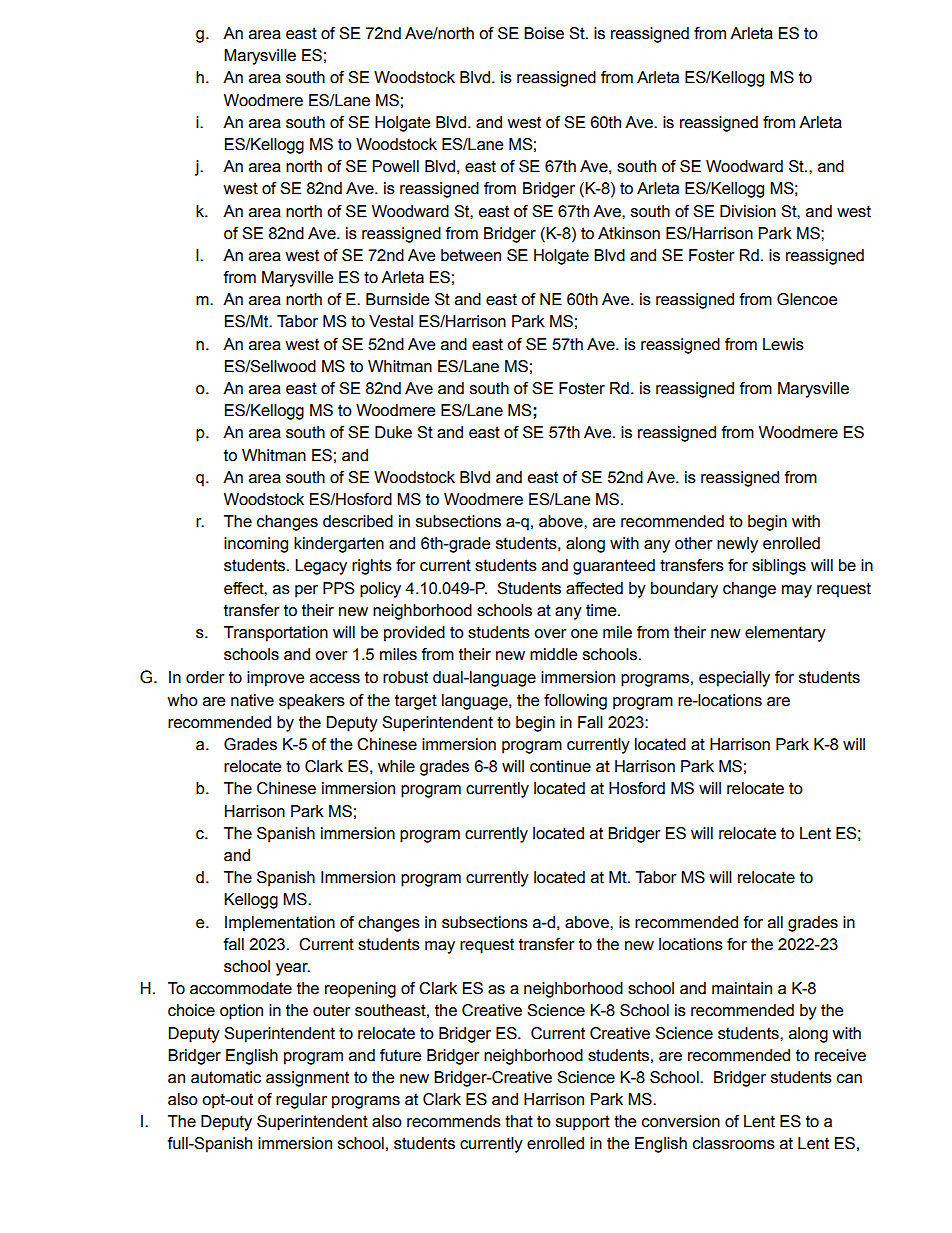  What do you see at coordinates (252, 700) in the image?
I see `native` at bounding box center [252, 700].
